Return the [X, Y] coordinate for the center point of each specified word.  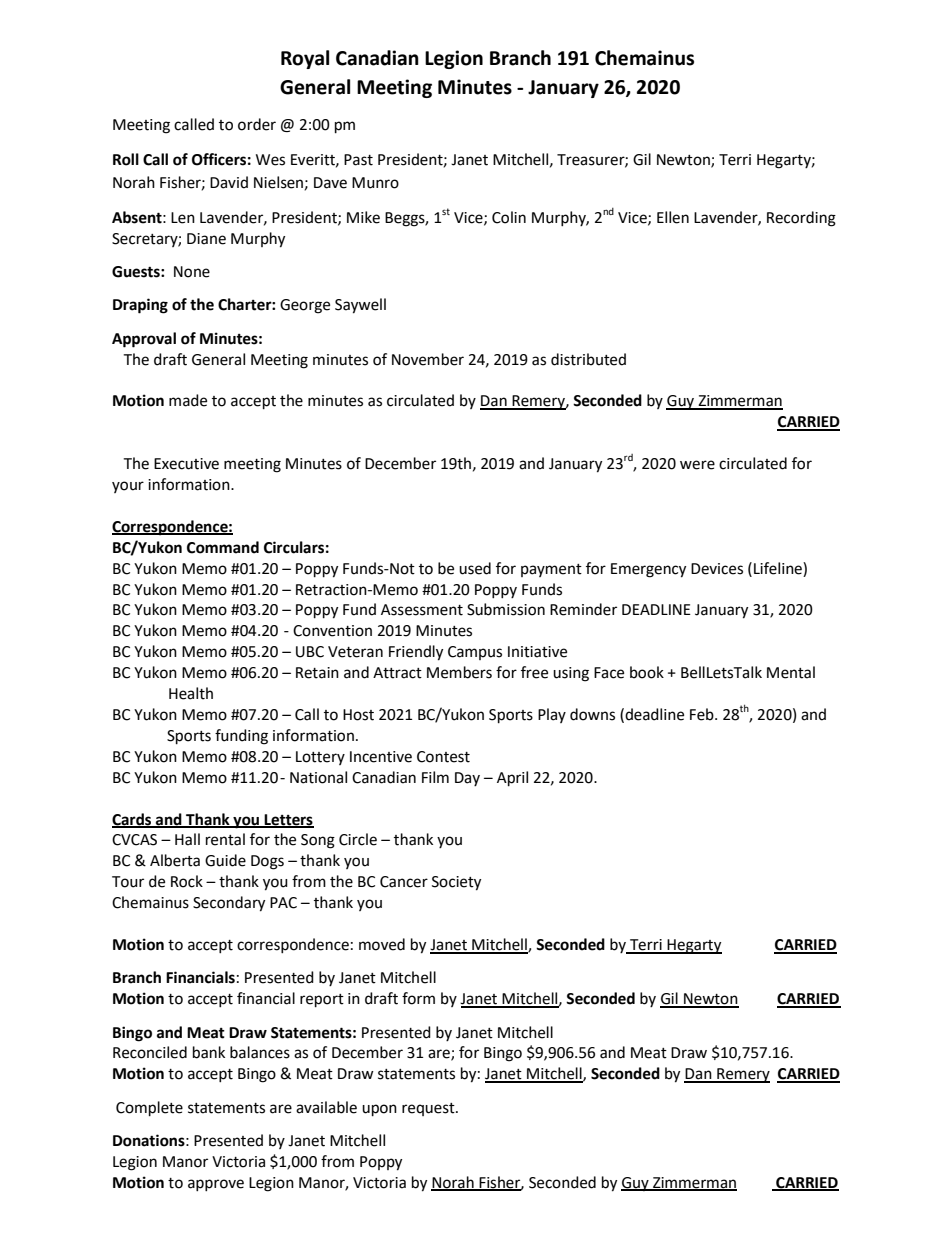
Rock [187, 881]
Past [358, 160]
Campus [475, 653]
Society [456, 883]
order [257, 124]
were [697, 465]
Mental [791, 672]
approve [216, 1185]
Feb [703, 714]
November [428, 359]
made [188, 400]
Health [191, 693]
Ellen [673, 217]
